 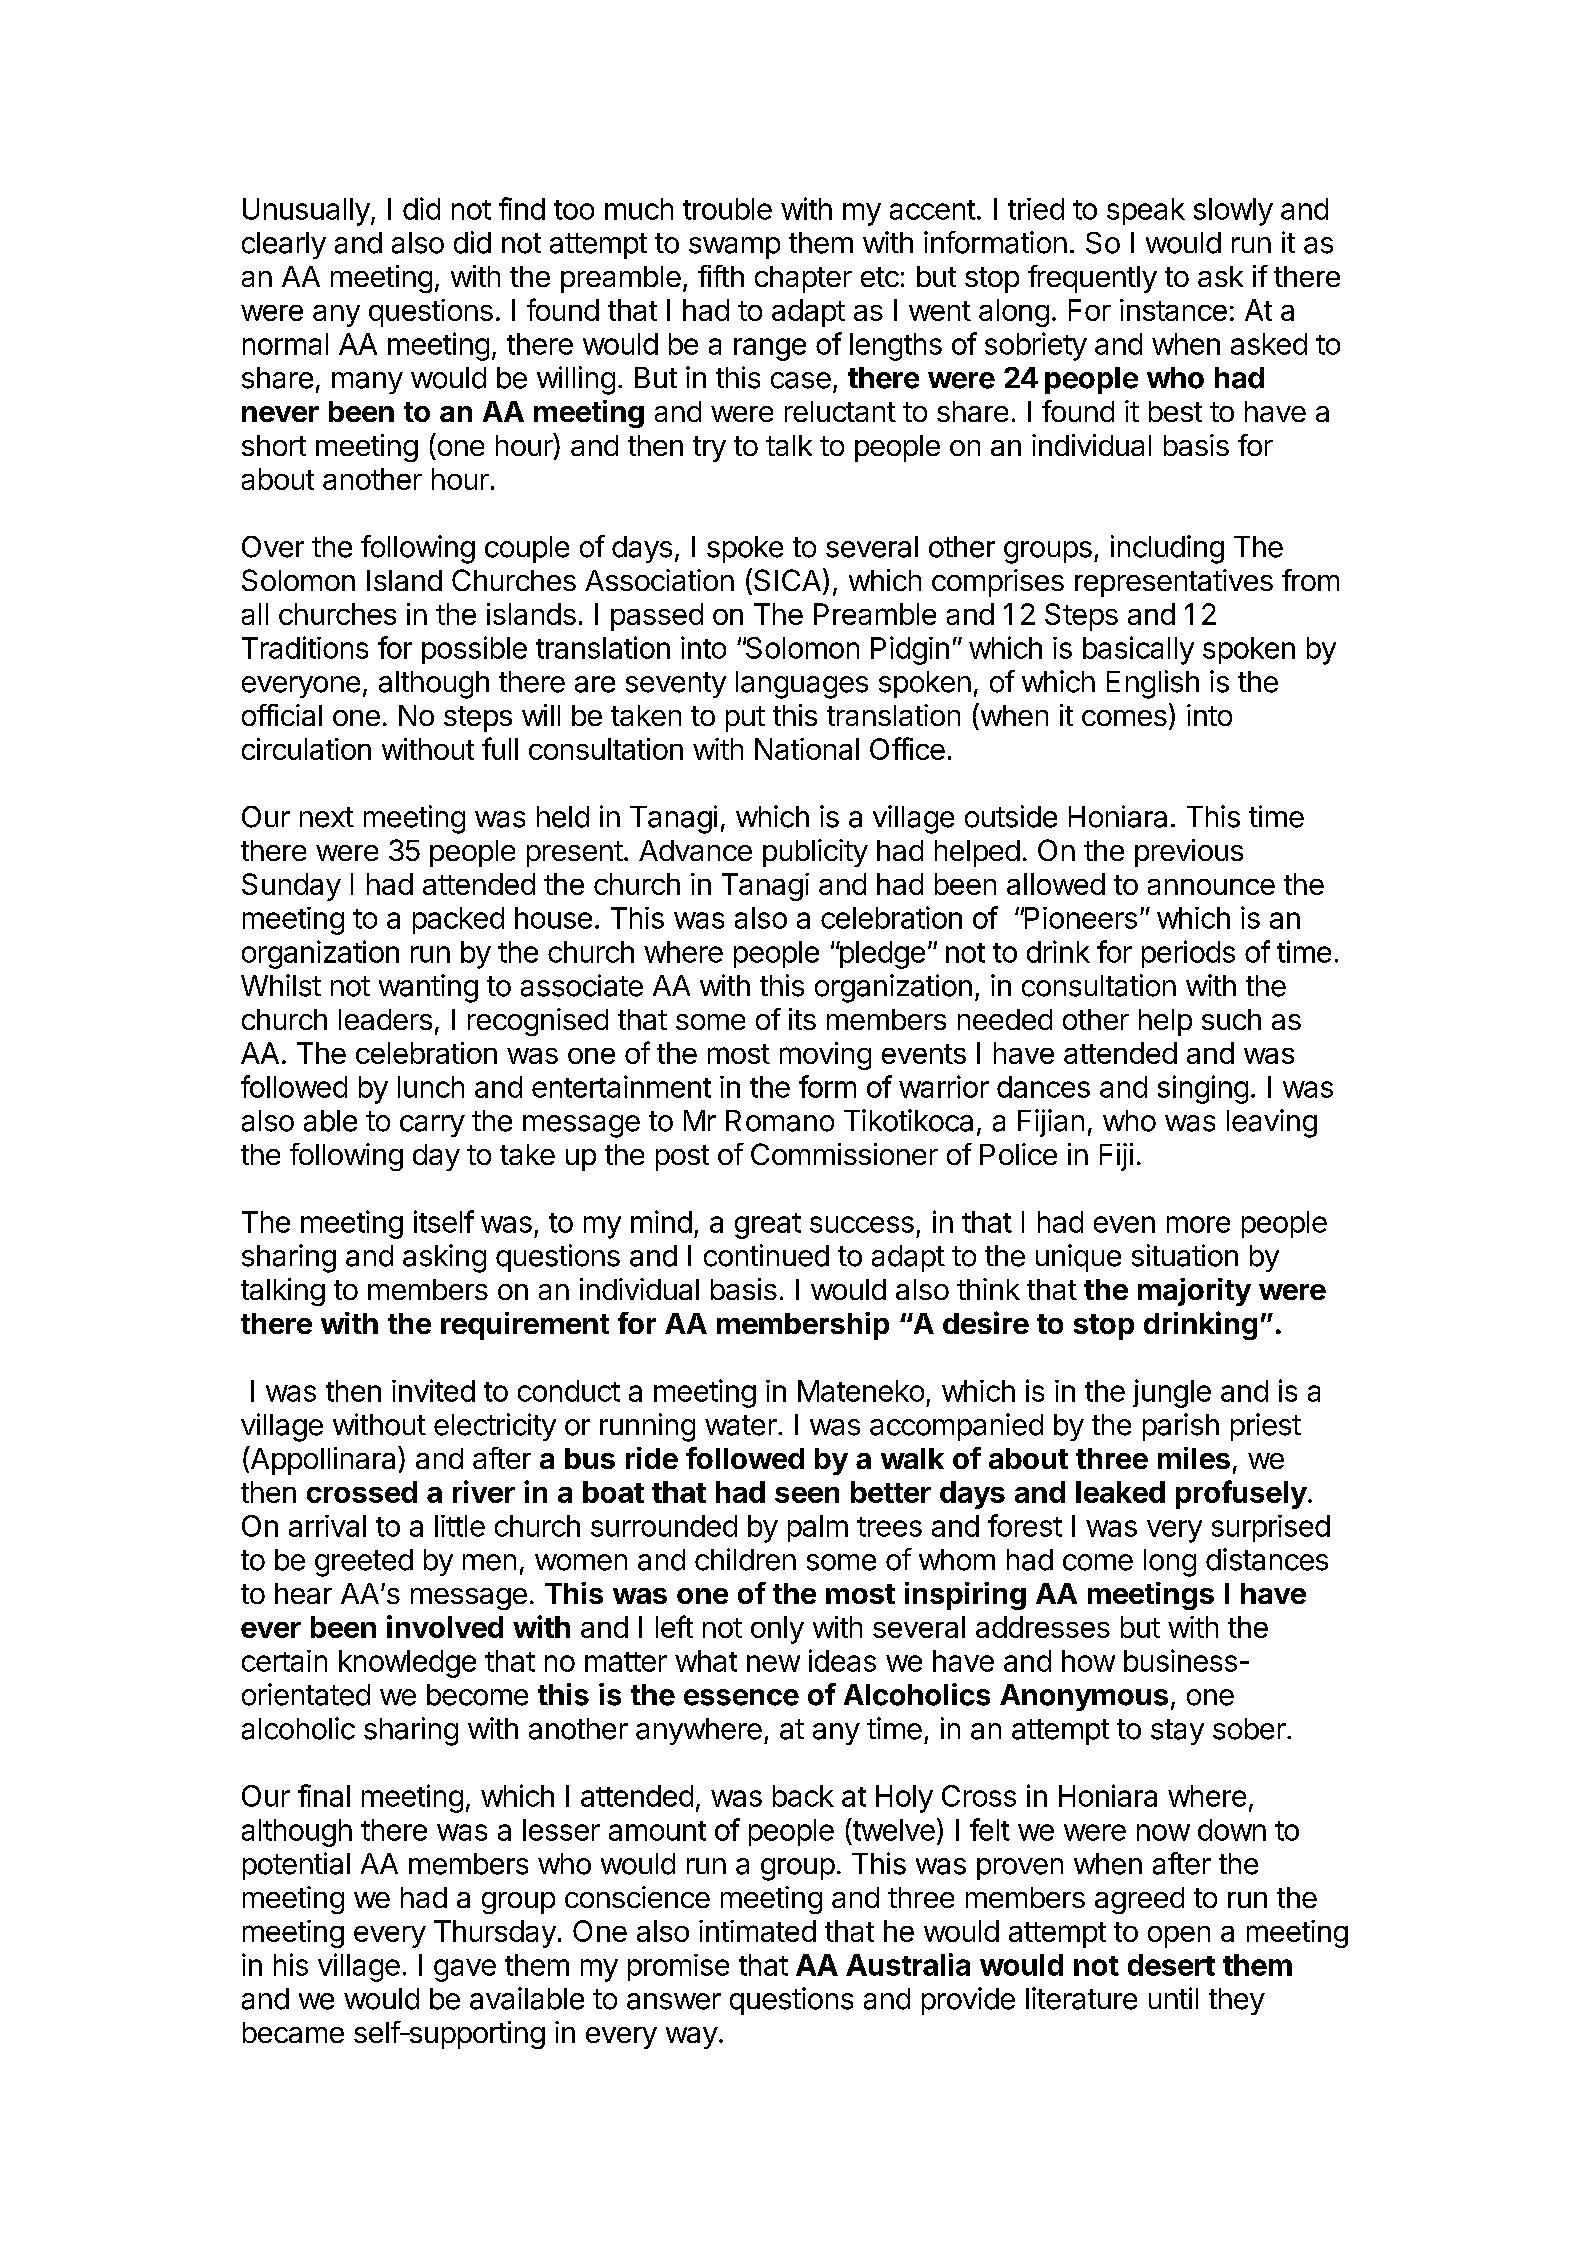 I want to click on parish, so click(x=1181, y=1427).
